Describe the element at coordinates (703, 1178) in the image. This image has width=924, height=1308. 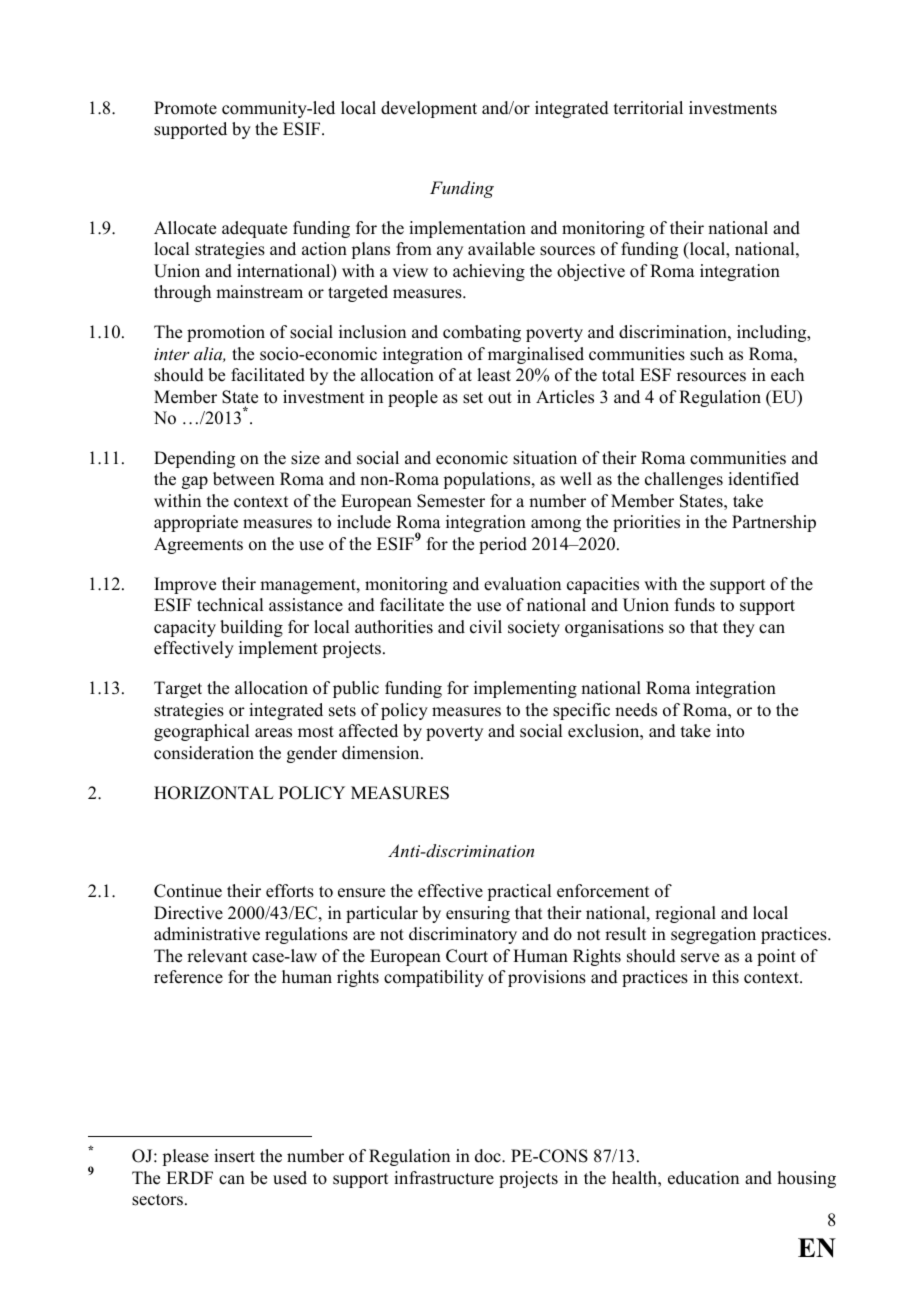
I see `education` at that location.
